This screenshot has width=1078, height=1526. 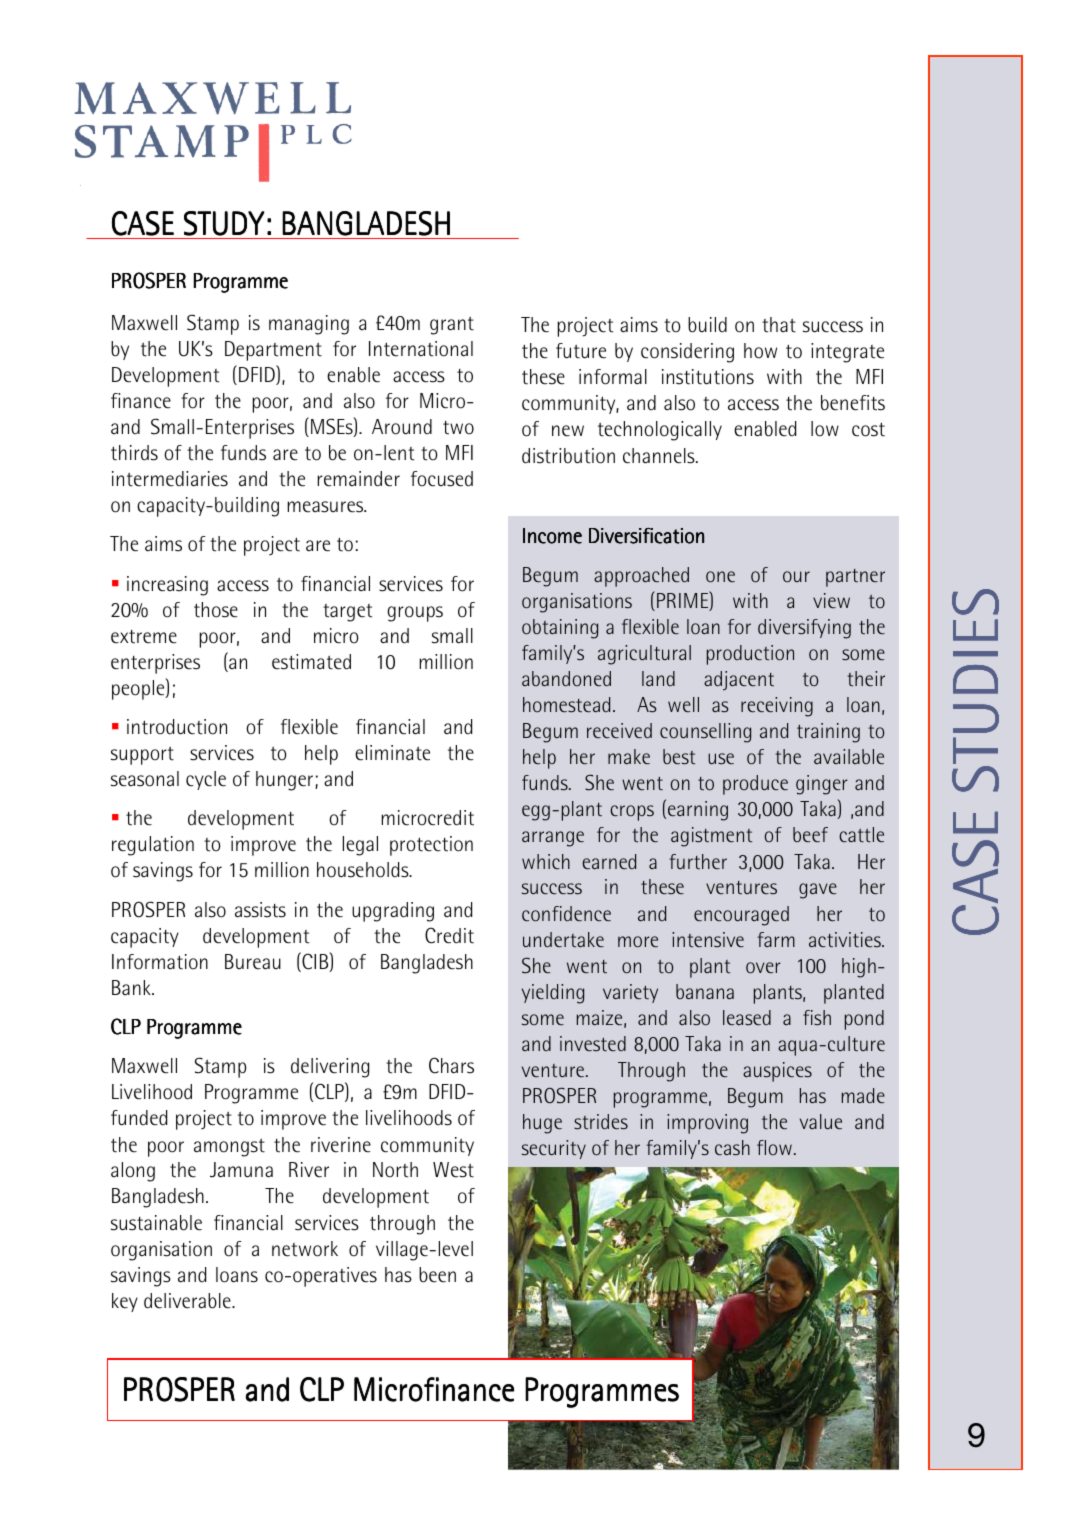 I want to click on assists, so click(x=260, y=910).
